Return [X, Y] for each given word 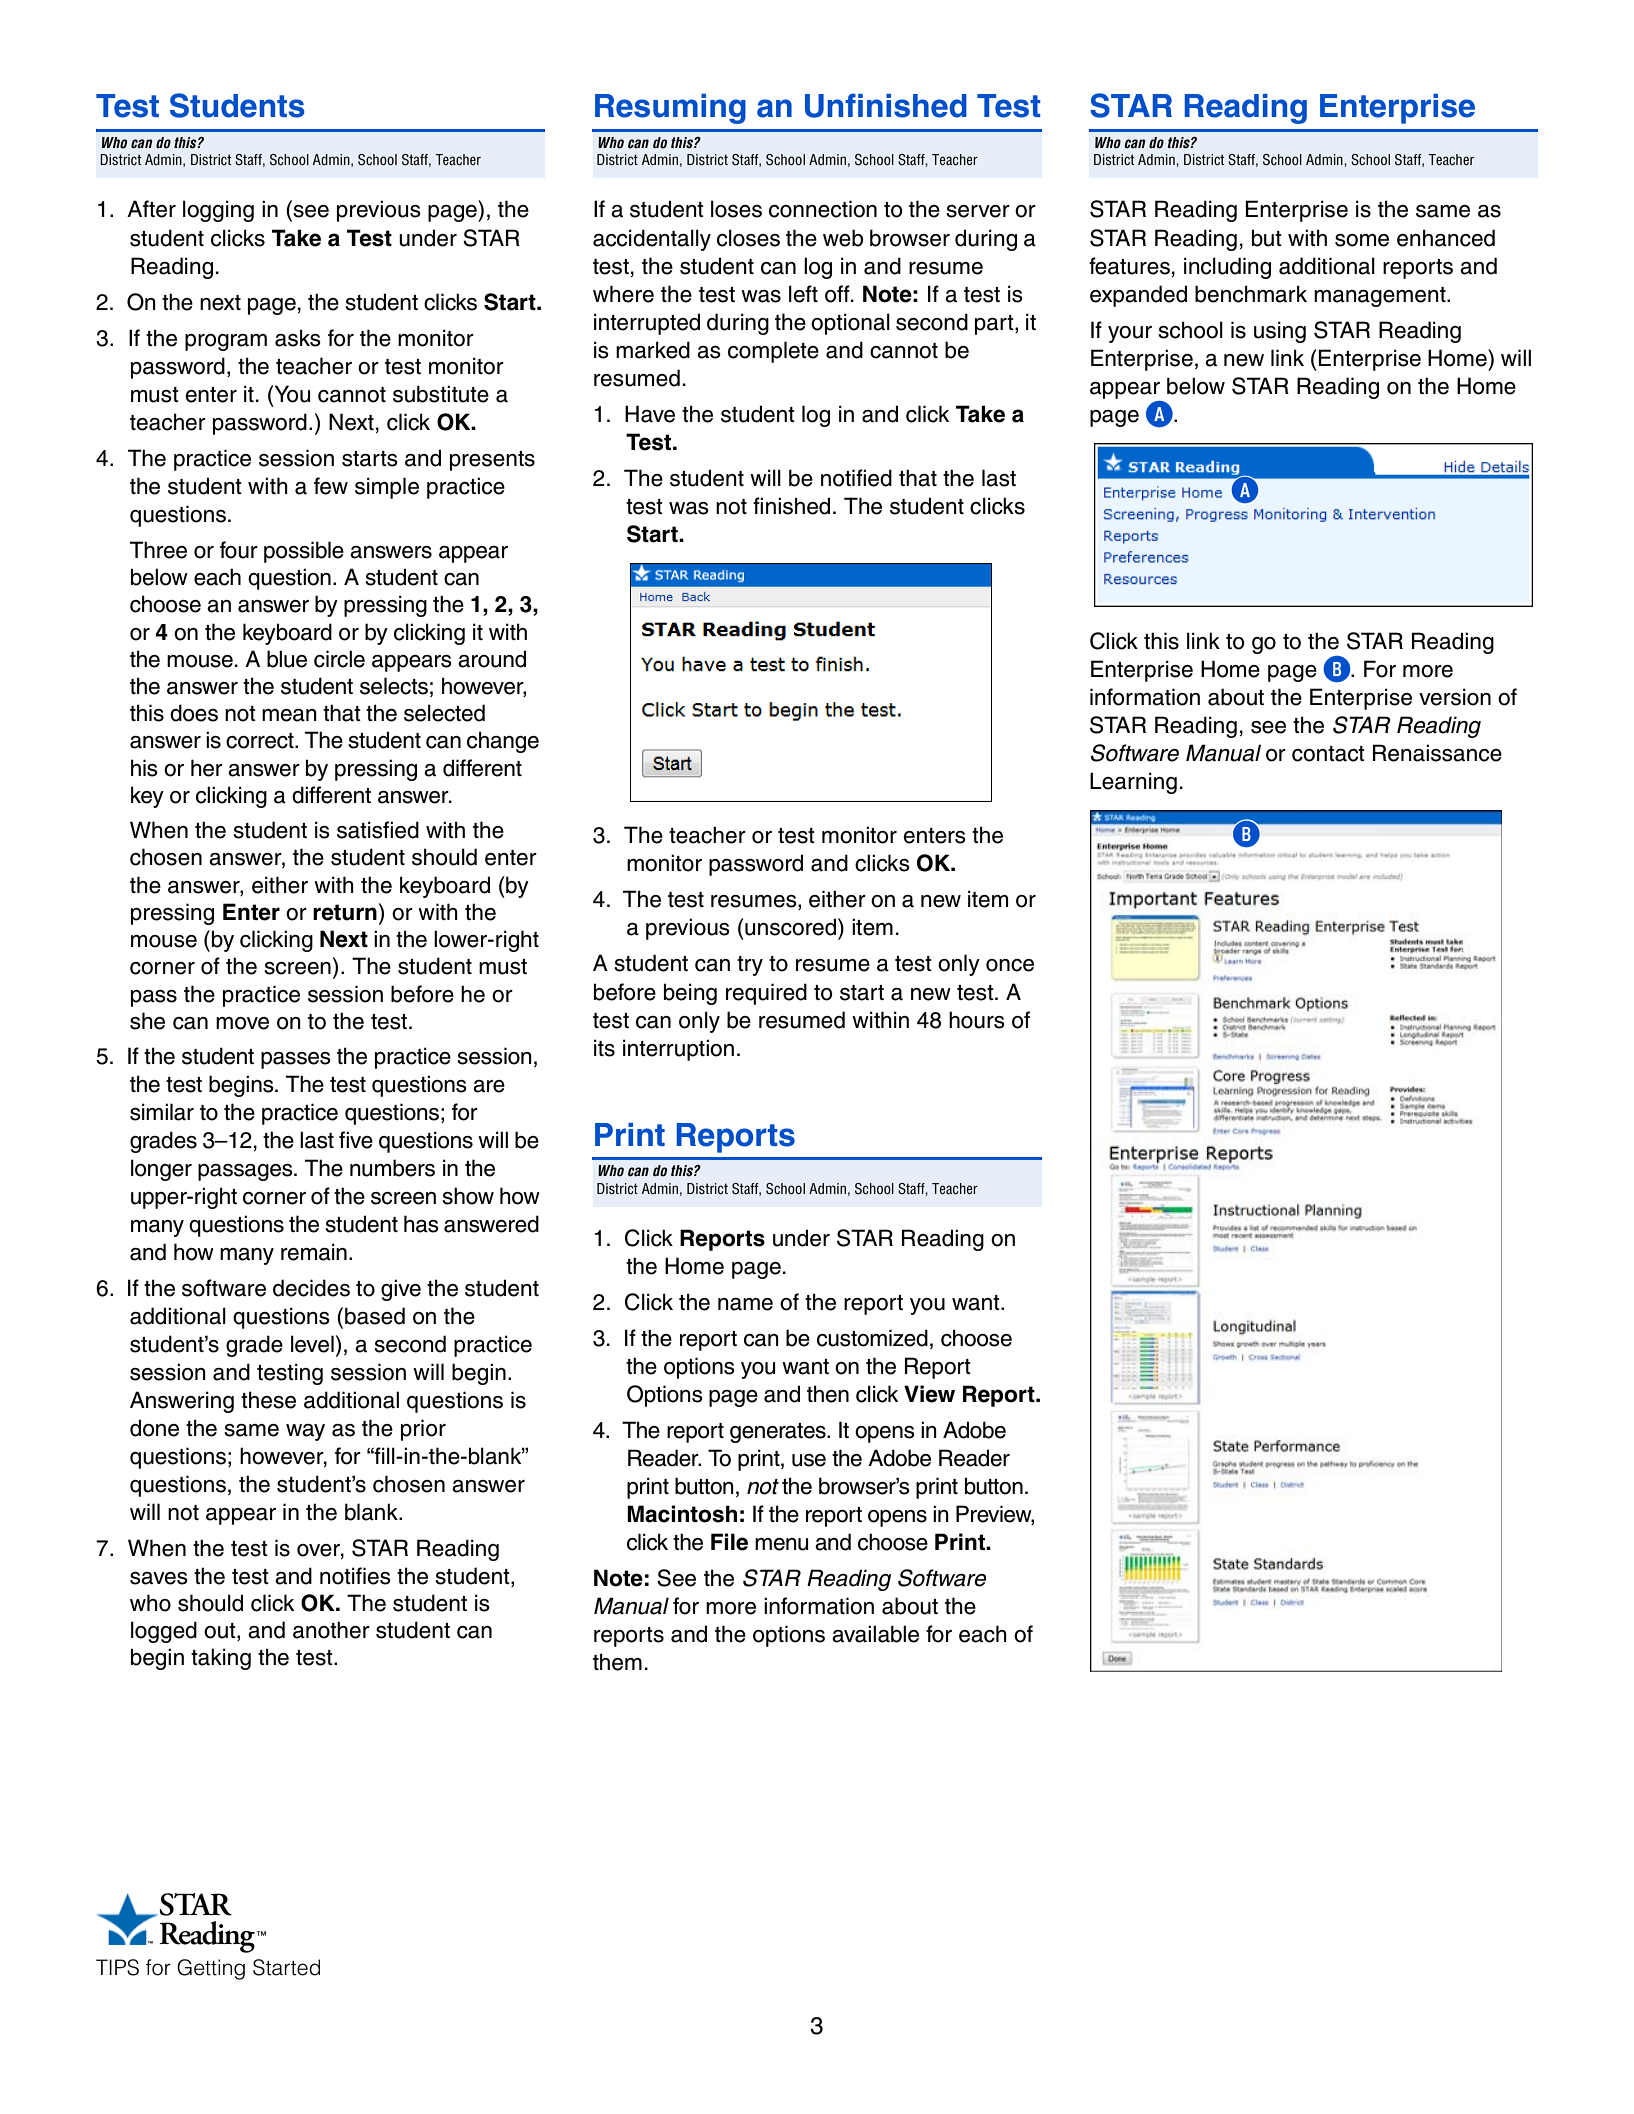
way [305, 1432]
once [1010, 965]
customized [872, 1338]
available [875, 1634]
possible [304, 552]
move [242, 1023]
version [1455, 697]
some [1362, 240]
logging [218, 211]
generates [779, 1433]
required [766, 994]
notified [856, 478]
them [617, 1662]
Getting [211, 1969]
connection [823, 209]
